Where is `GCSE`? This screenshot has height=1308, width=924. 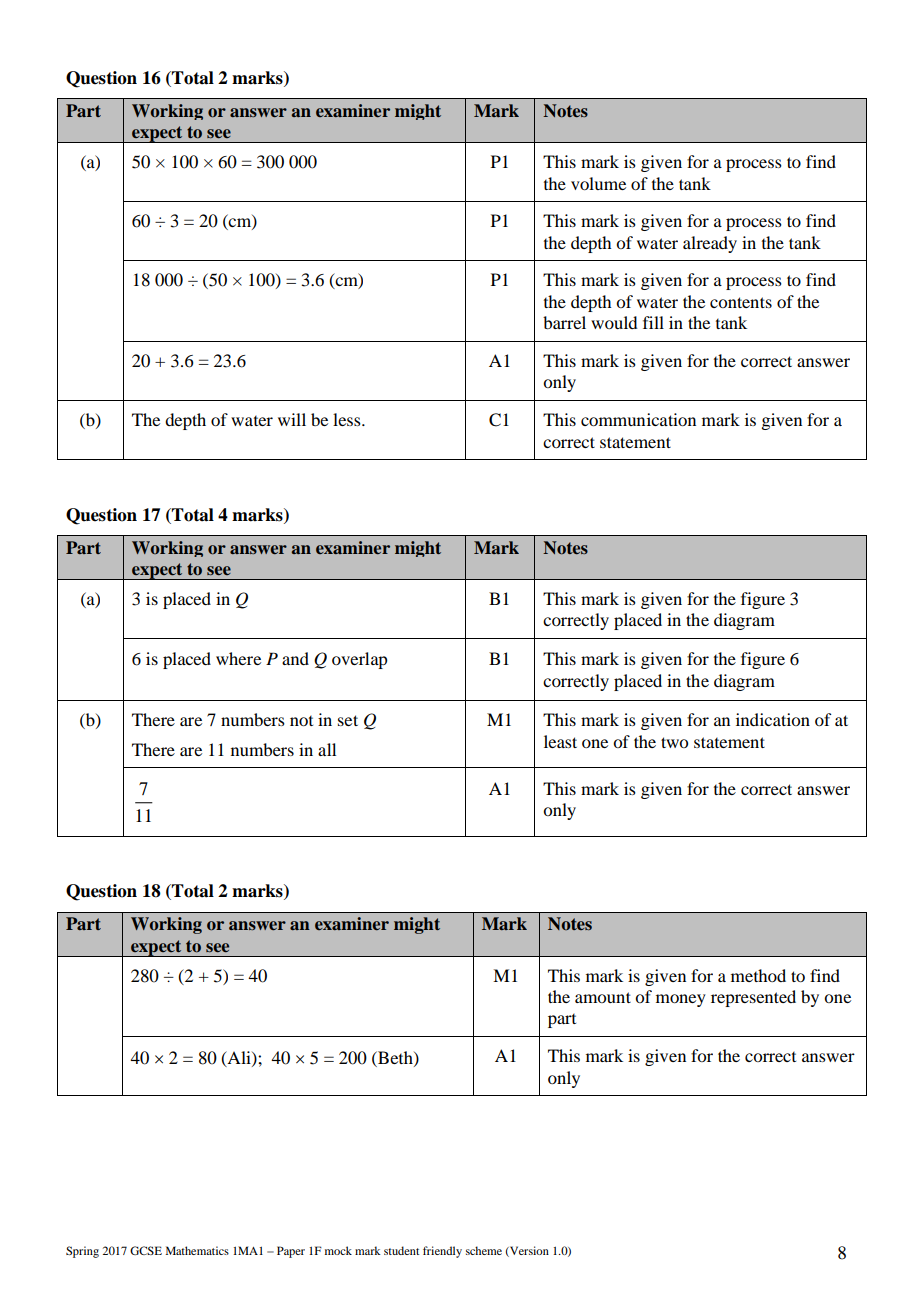
GCSE is located at coordinates (146, 1250).
